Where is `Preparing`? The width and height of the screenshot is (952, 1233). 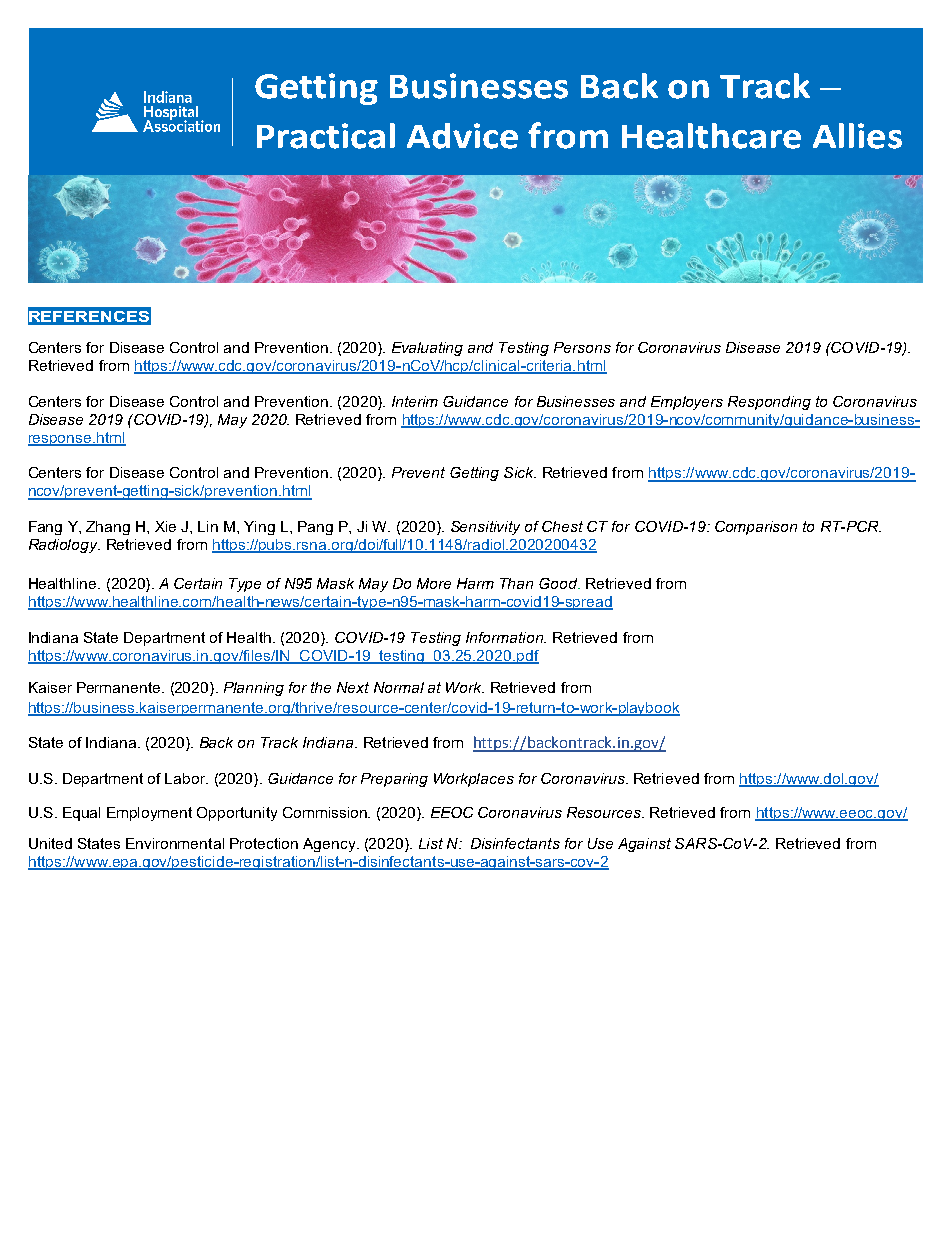
Preparing is located at coordinates (394, 780).
